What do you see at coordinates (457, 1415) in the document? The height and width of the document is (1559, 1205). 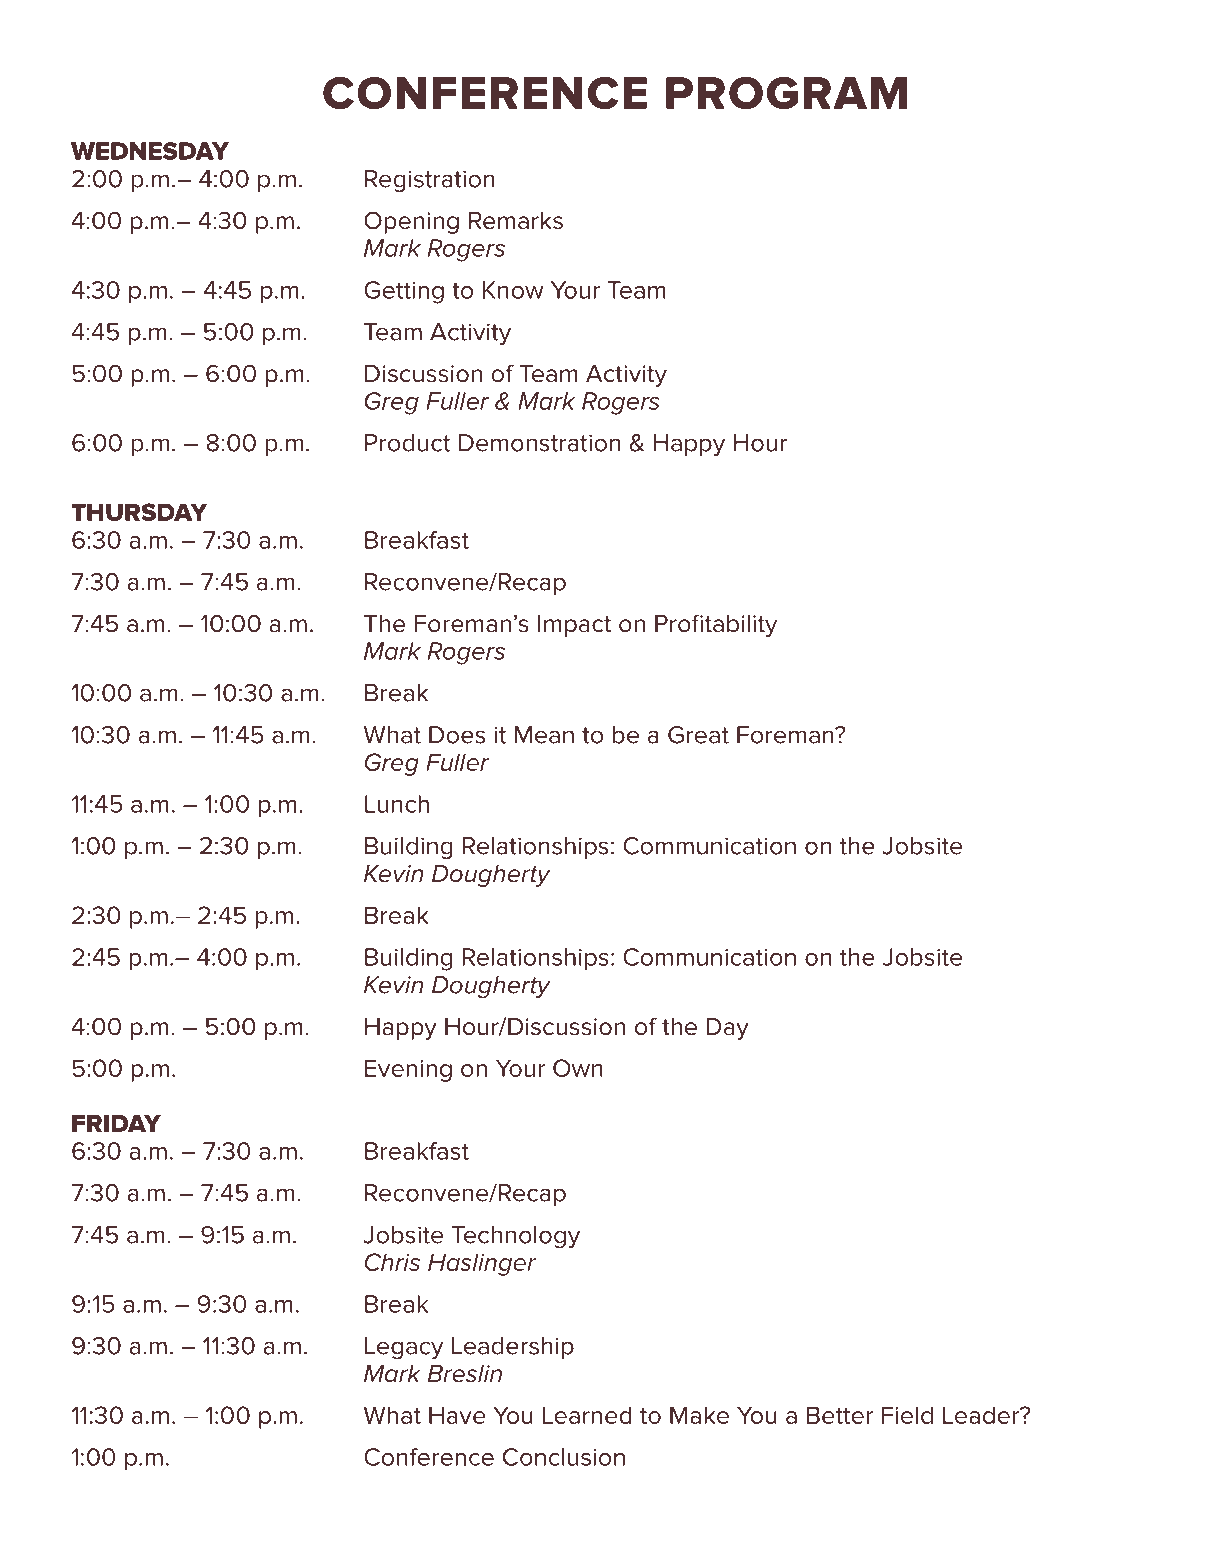 I see `Have` at bounding box center [457, 1415].
